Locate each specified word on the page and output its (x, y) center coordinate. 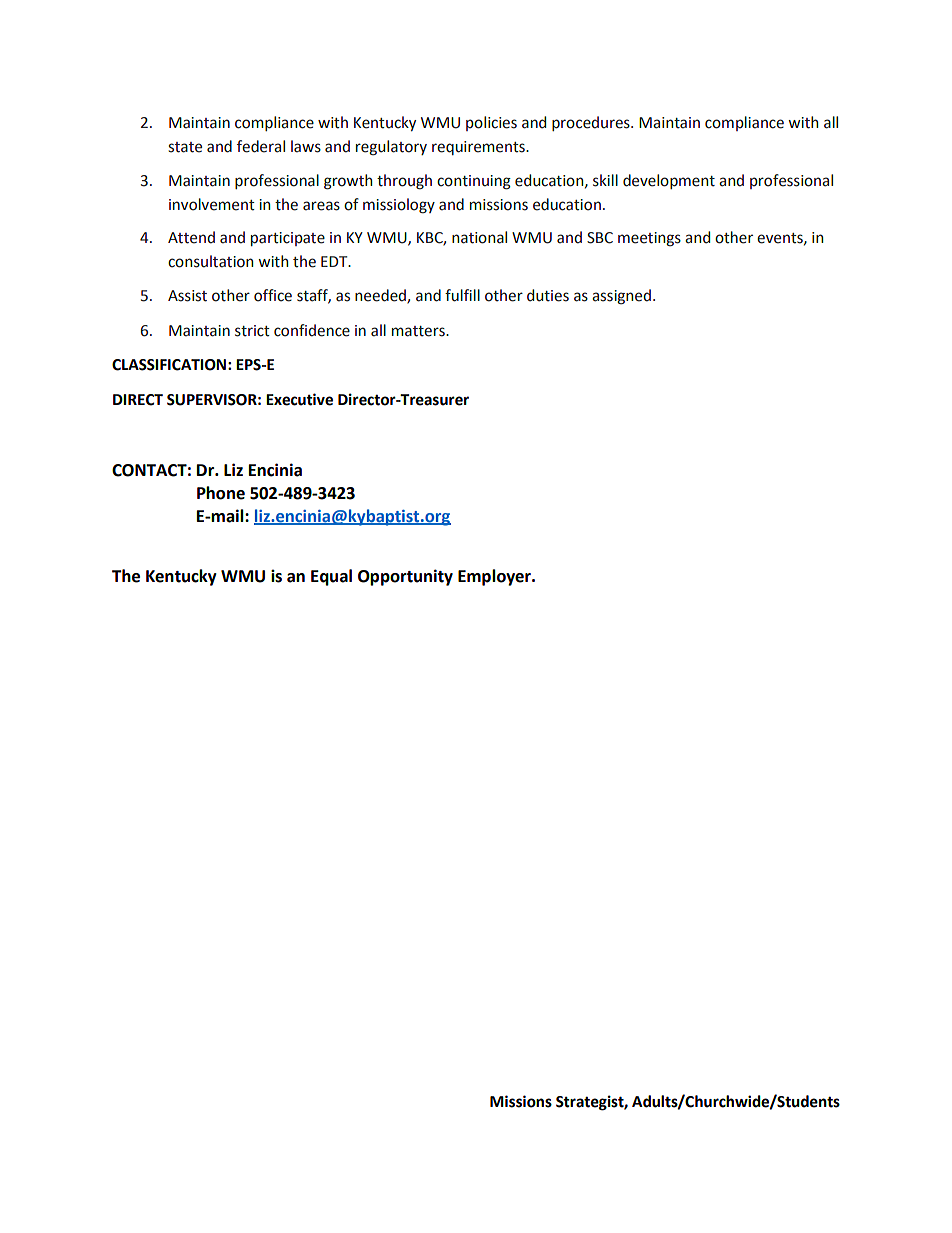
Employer (495, 577)
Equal (331, 577)
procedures (592, 123)
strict (252, 331)
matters (419, 331)
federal (261, 146)
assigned (621, 297)
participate (288, 239)
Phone (221, 493)
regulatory (391, 148)
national (479, 237)
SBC (600, 238)
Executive (299, 399)
